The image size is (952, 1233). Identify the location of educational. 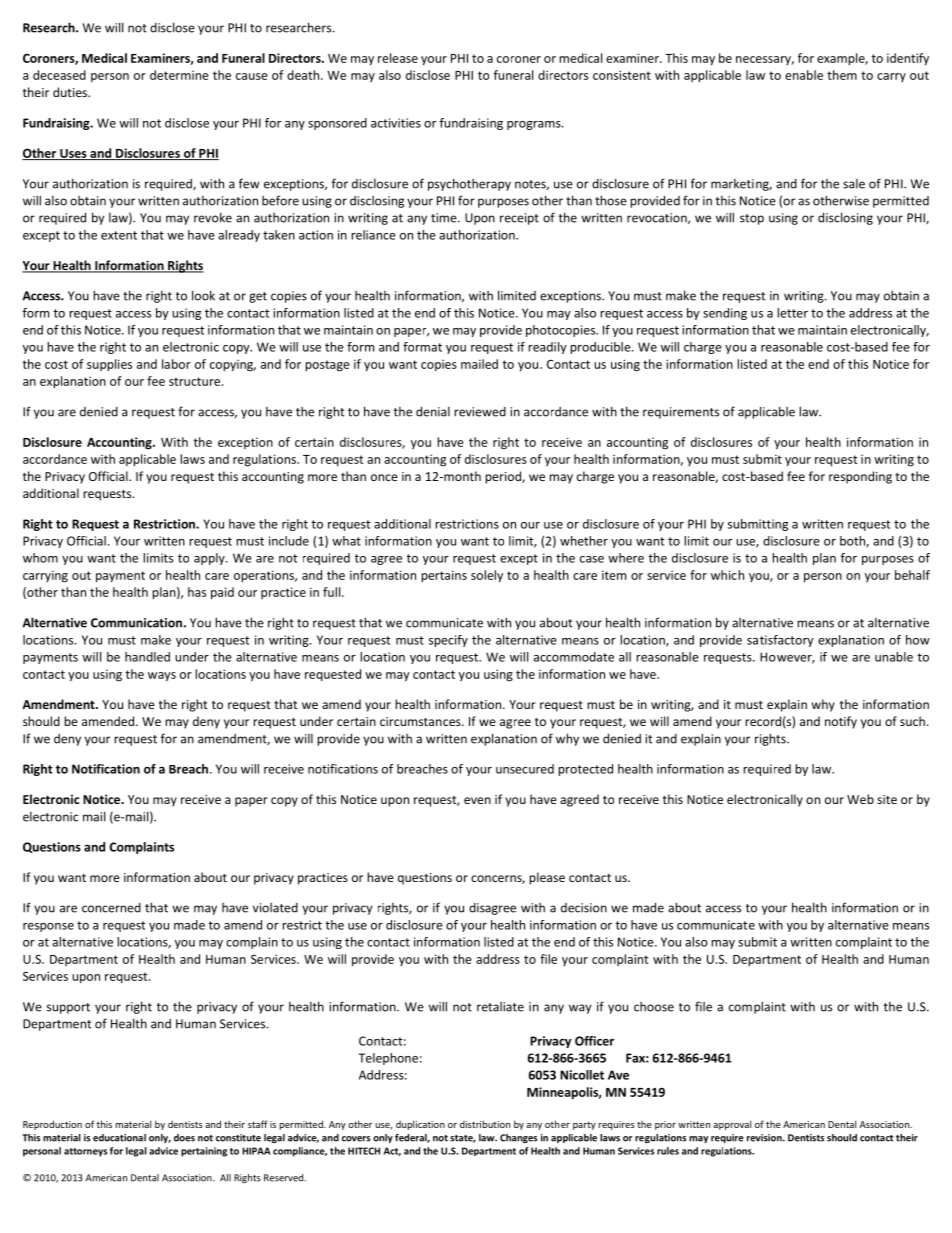
(119, 1138).
